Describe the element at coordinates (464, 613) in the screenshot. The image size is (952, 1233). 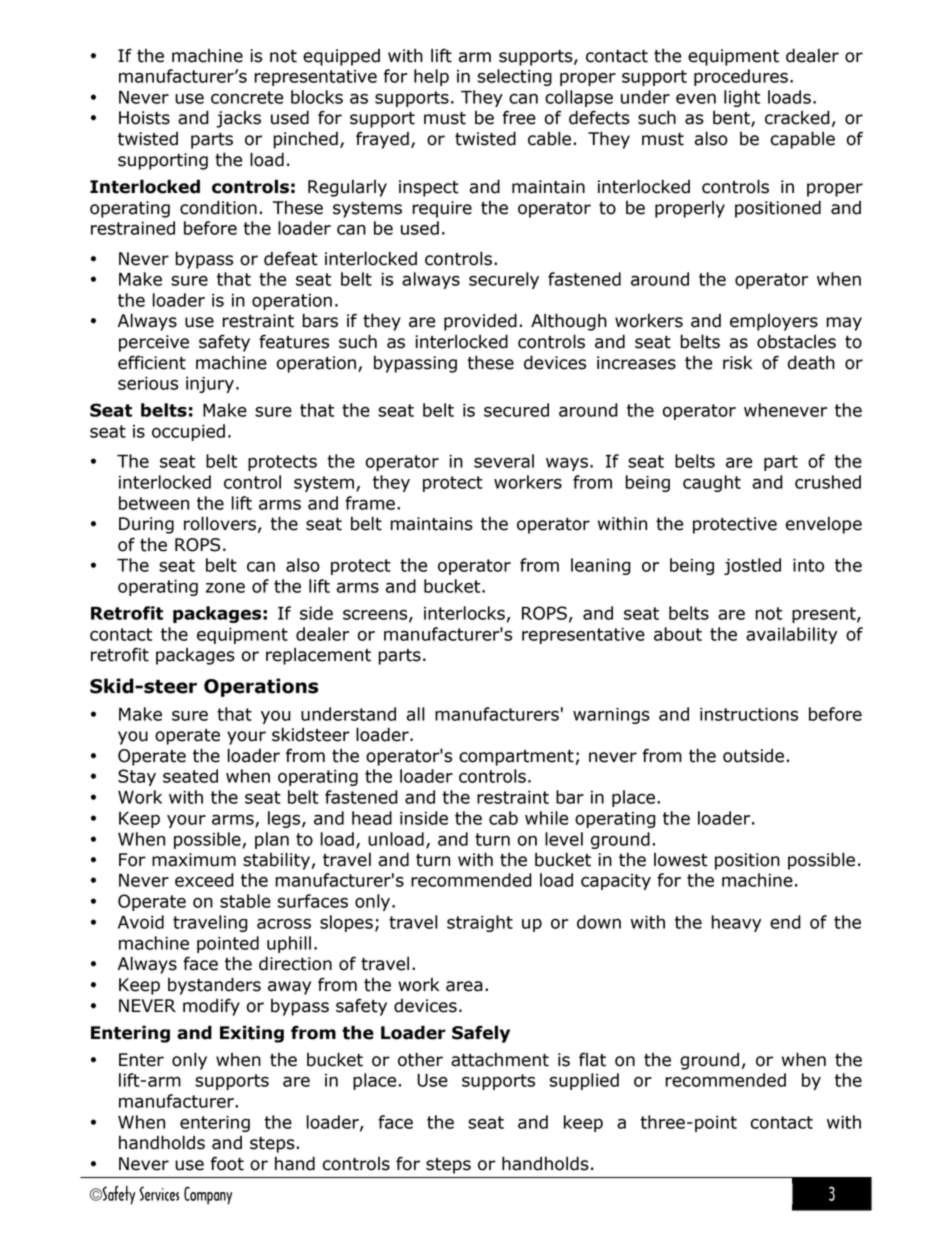
I see `interlocks` at that location.
